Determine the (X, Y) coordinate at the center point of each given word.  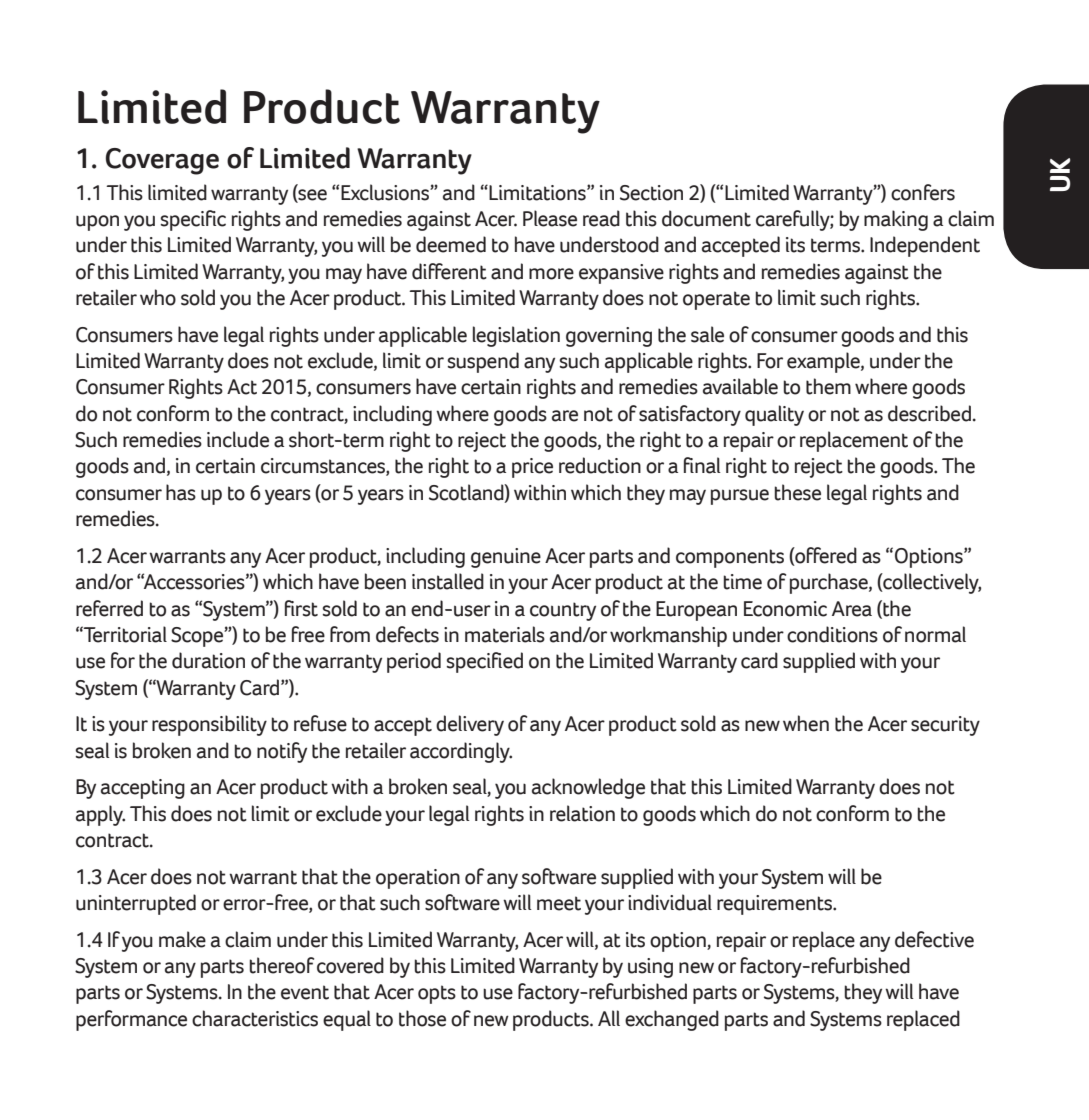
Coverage (162, 161)
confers (923, 192)
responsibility (209, 725)
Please (550, 218)
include (238, 439)
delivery (470, 725)
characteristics (255, 1018)
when (806, 723)
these (798, 492)
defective (934, 939)
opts (437, 994)
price (532, 468)
